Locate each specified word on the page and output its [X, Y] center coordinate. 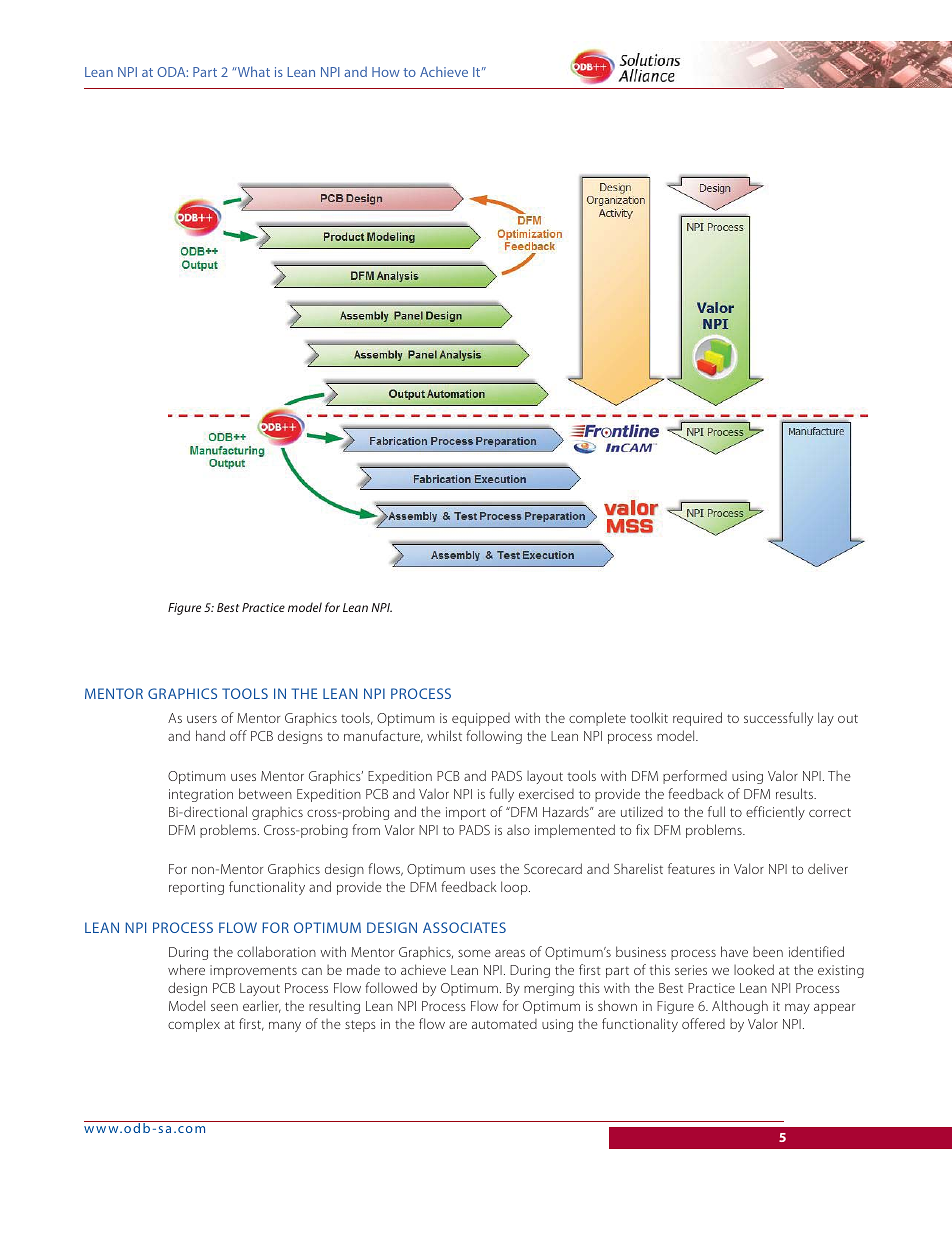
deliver [828, 868]
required [697, 719]
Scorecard [553, 868]
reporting [196, 888]
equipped [481, 719]
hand [210, 735]
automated [504, 1024]
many [285, 1027]
